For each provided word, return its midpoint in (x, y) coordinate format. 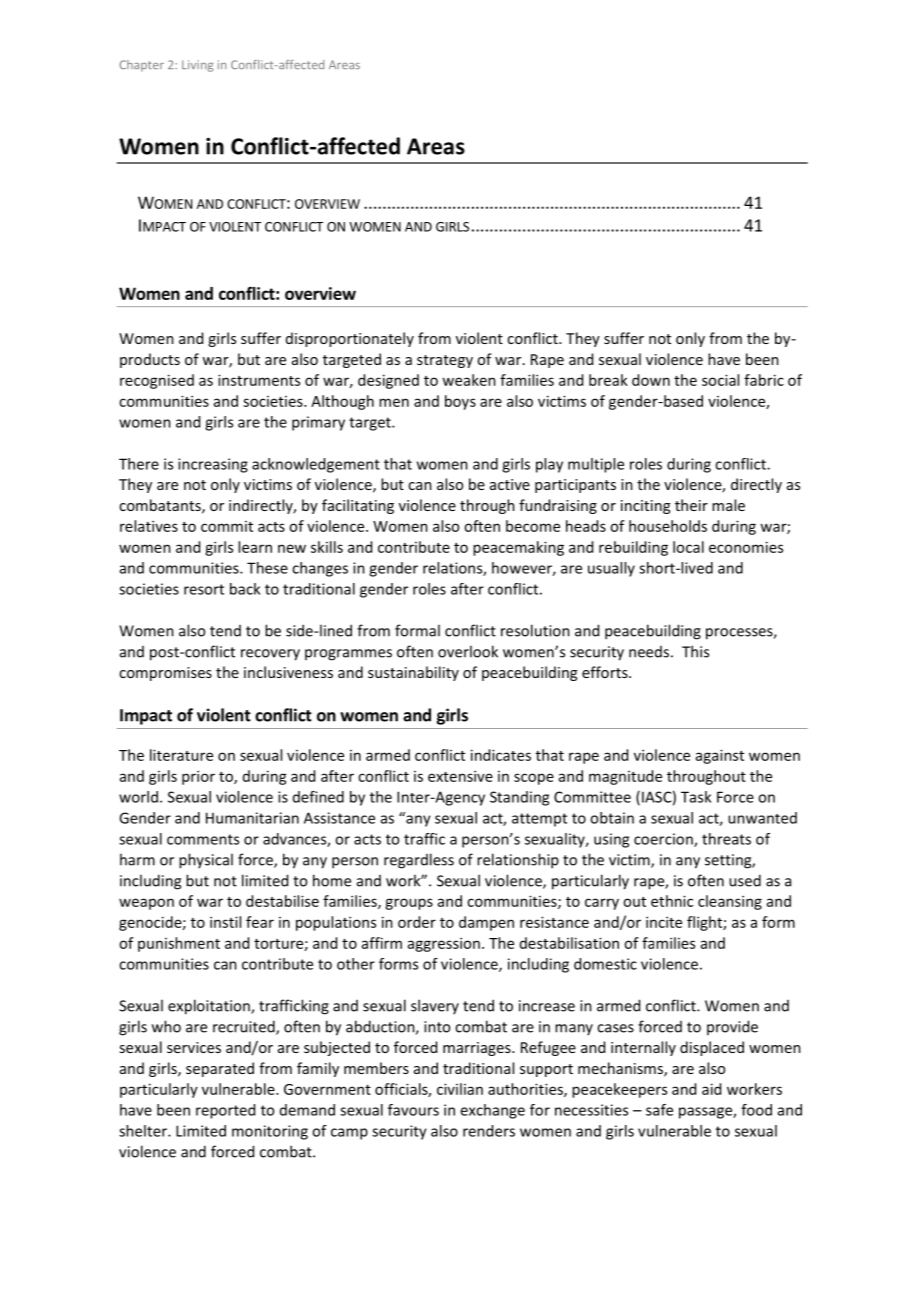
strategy (445, 361)
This (695, 651)
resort (204, 589)
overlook (468, 651)
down (651, 380)
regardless (419, 861)
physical (206, 861)
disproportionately (350, 339)
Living (197, 66)
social (720, 380)
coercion (664, 840)
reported (225, 1111)
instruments (259, 380)
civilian (460, 1089)
